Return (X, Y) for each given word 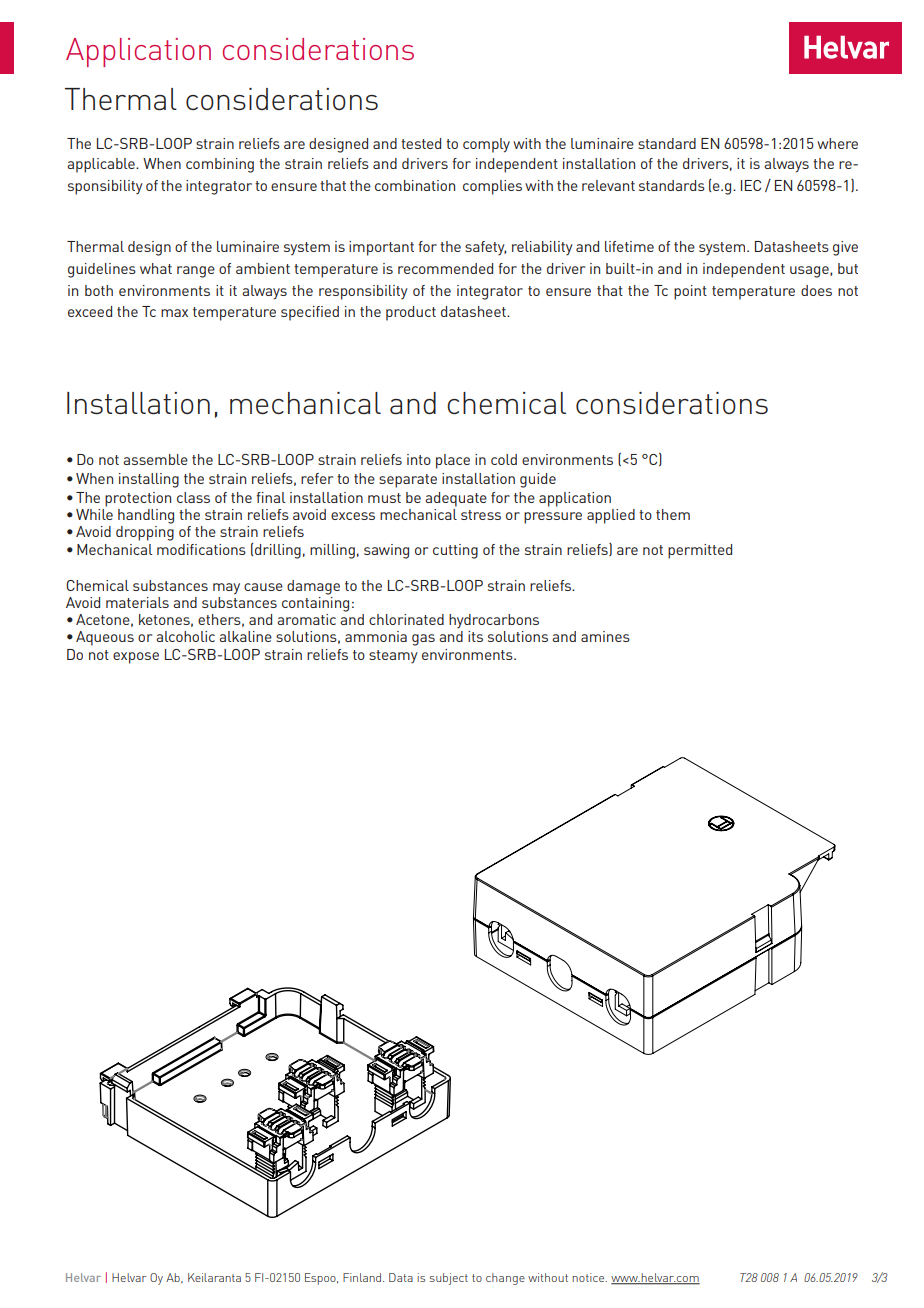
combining (220, 165)
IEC (751, 185)
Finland (363, 1277)
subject (449, 1279)
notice (589, 1277)
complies (492, 187)
